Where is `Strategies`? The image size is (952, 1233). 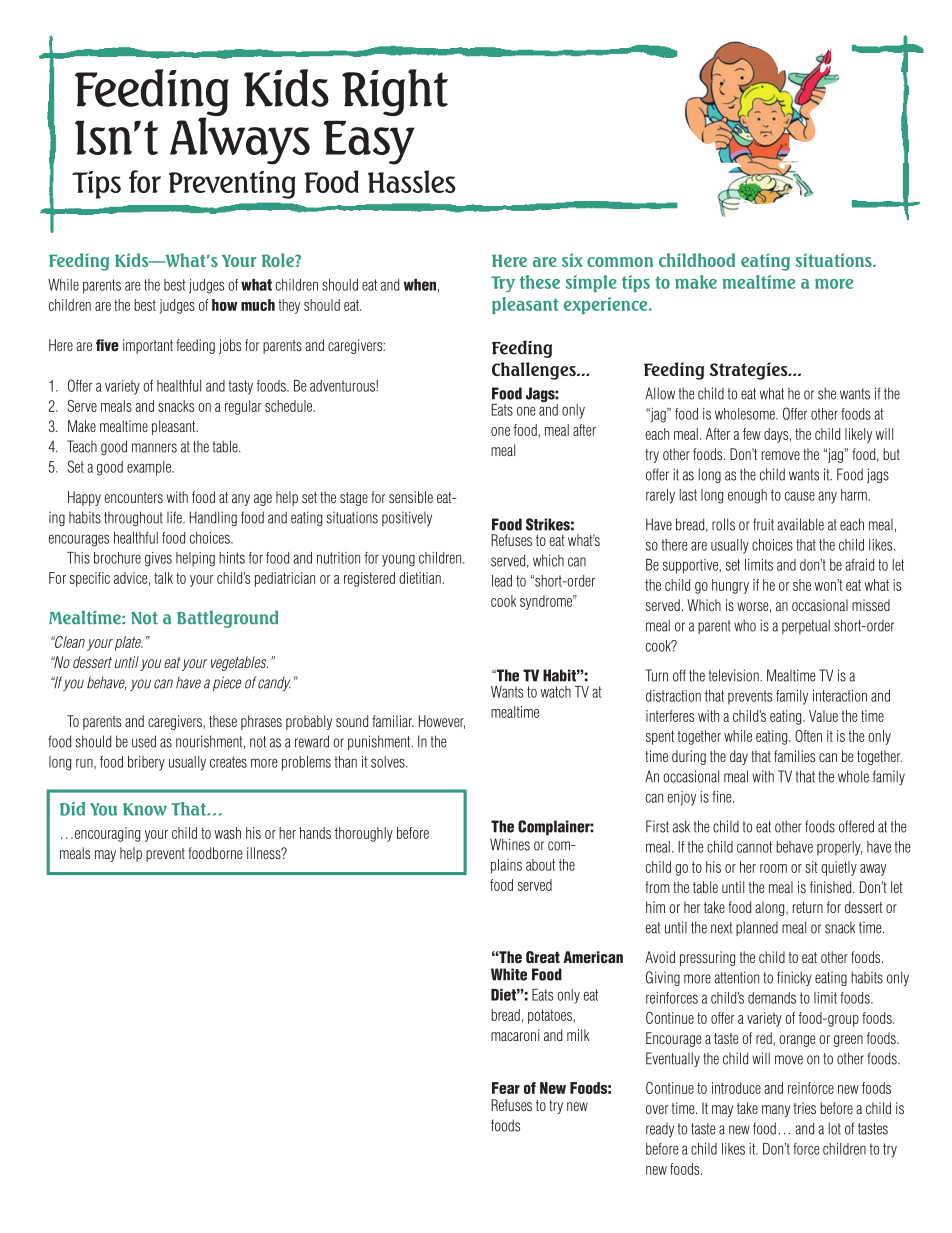
Strategies is located at coordinates (750, 371).
